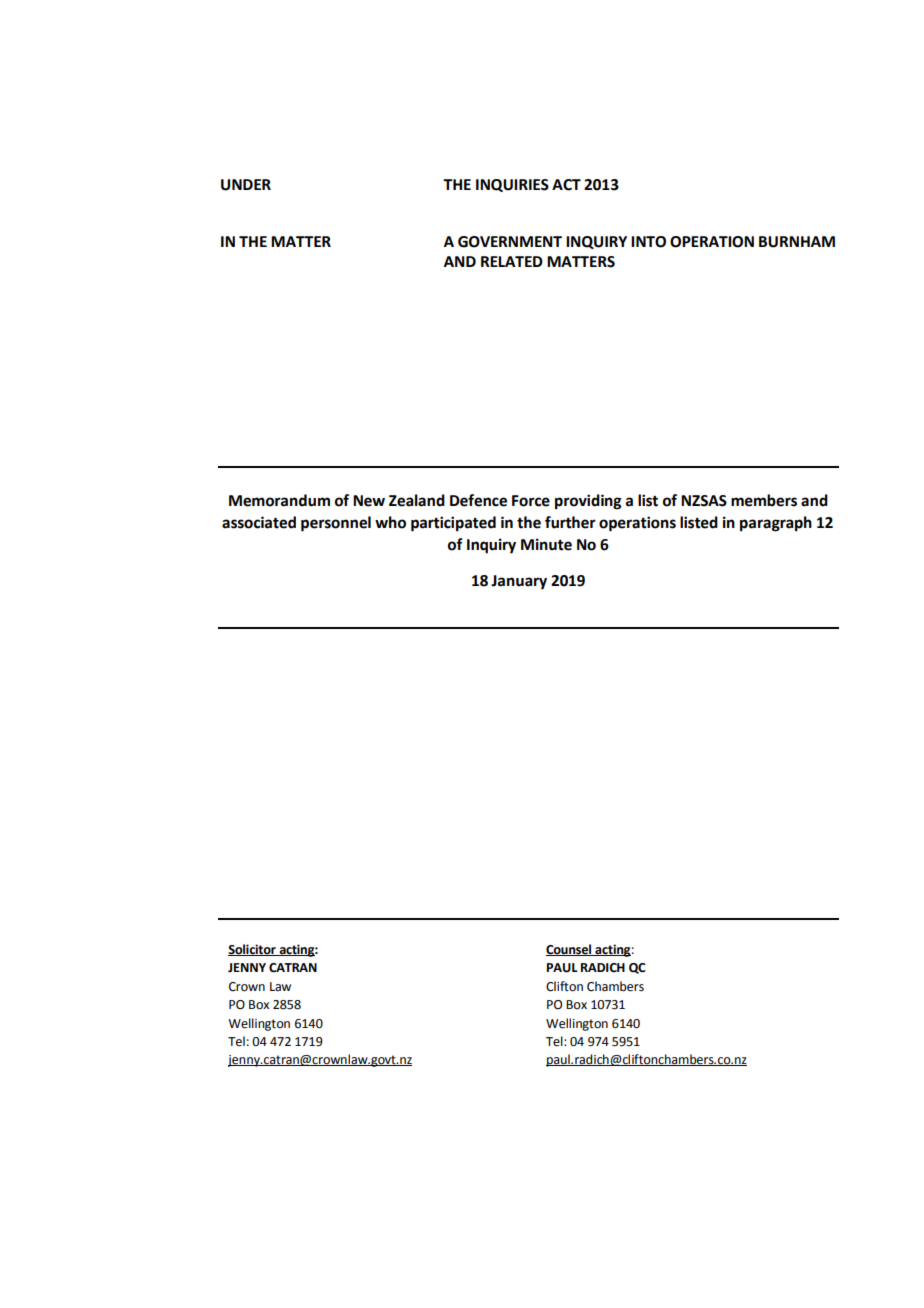 Image resolution: width=924 pixels, height=1308 pixels. What do you see at coordinates (570, 950) in the page?
I see `Counsel` at bounding box center [570, 950].
